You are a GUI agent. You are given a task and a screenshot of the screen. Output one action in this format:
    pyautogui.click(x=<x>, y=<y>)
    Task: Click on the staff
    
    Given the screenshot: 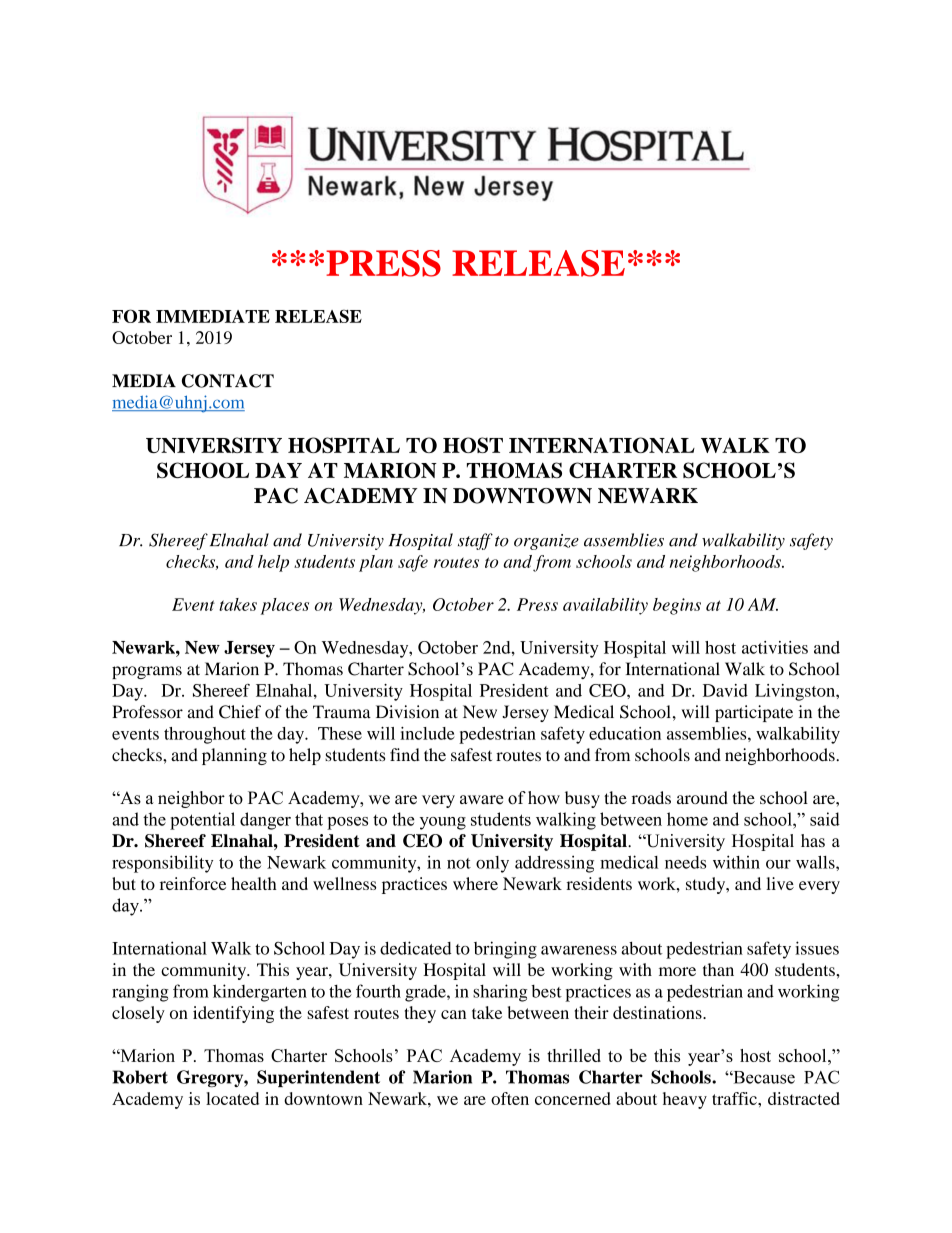 What is the action you would take?
    pyautogui.click(x=475, y=541)
